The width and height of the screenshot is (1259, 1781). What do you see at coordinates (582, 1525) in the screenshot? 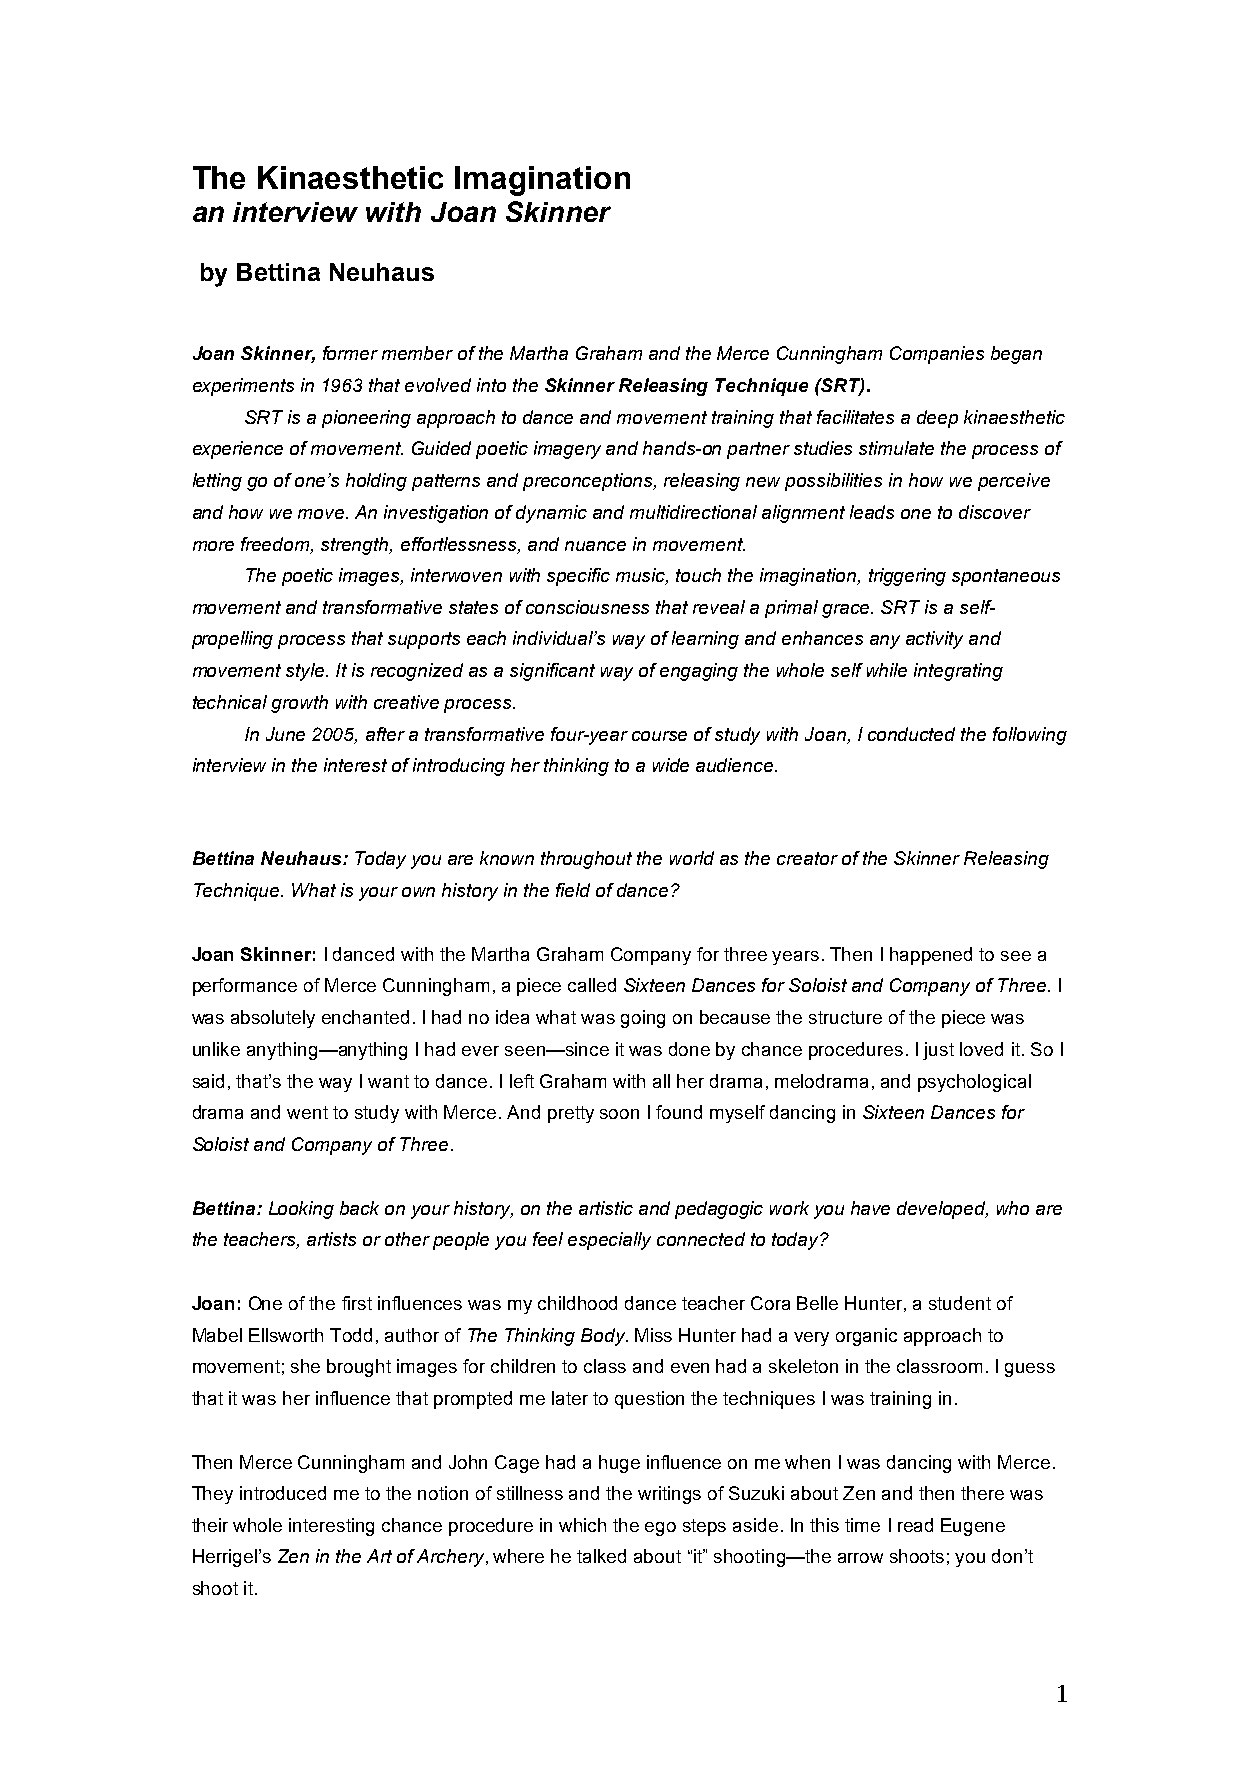
I see `which` at bounding box center [582, 1525].
